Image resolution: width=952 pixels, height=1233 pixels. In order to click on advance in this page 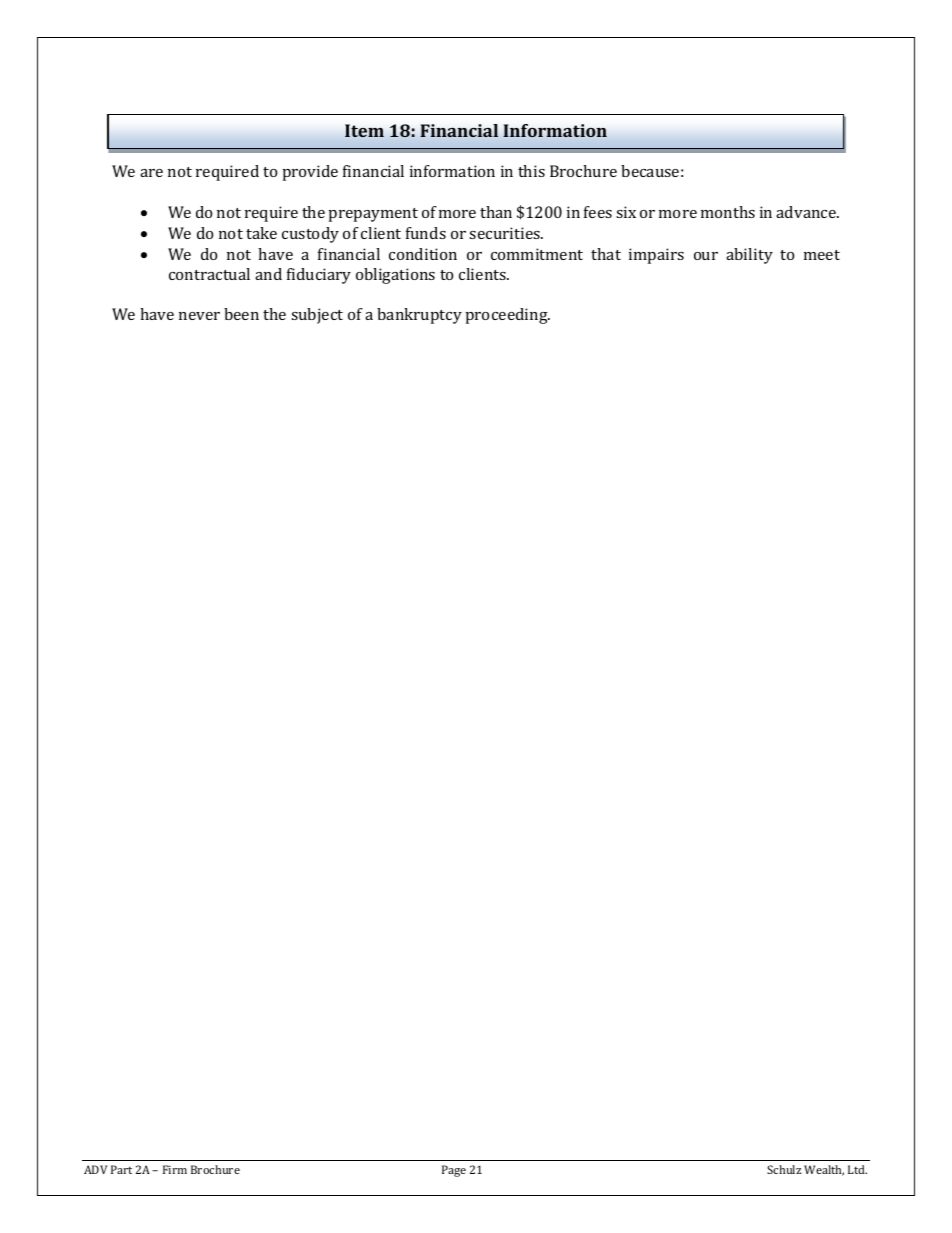, I will do `click(807, 212)`.
